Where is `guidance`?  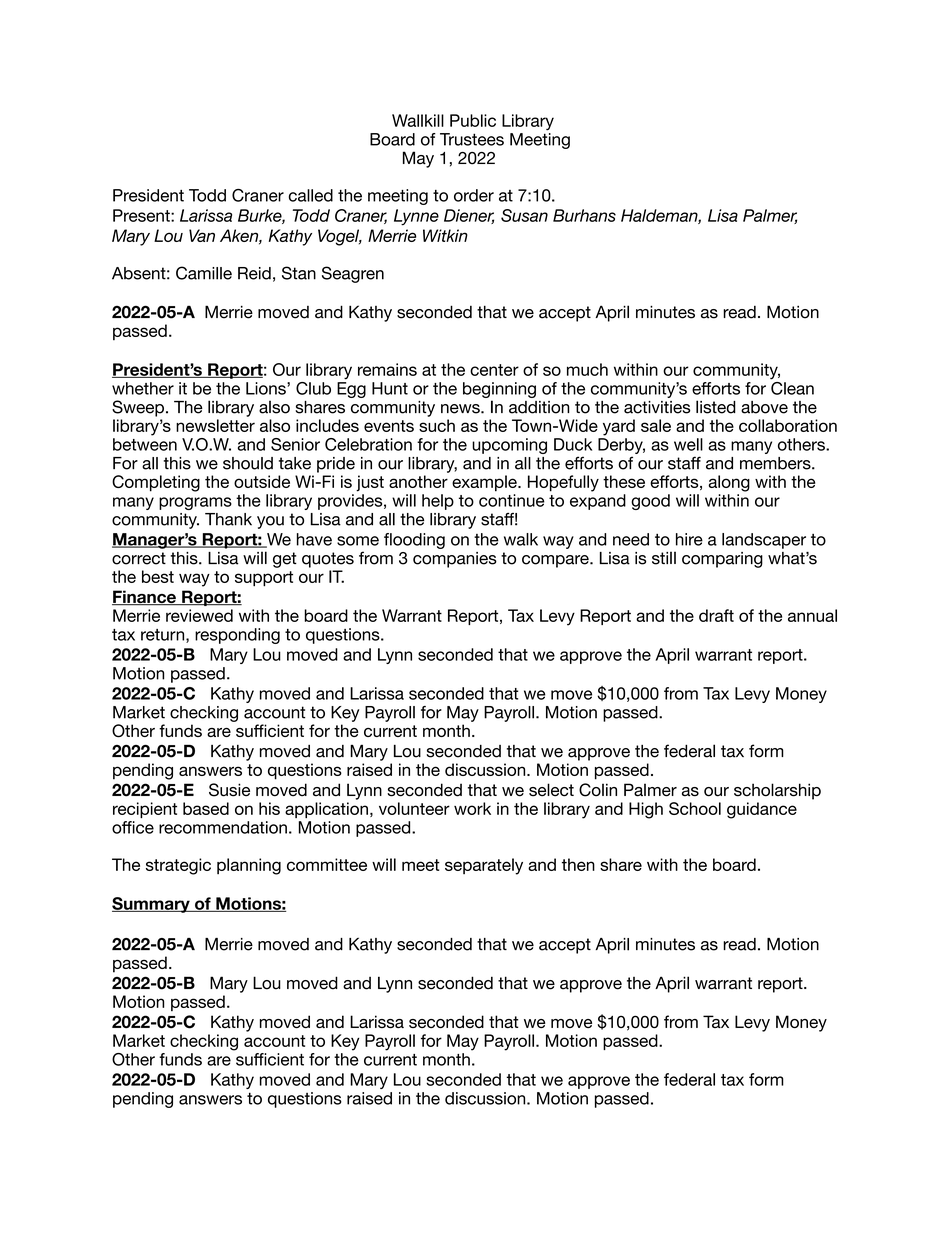 guidance is located at coordinates (762, 810).
